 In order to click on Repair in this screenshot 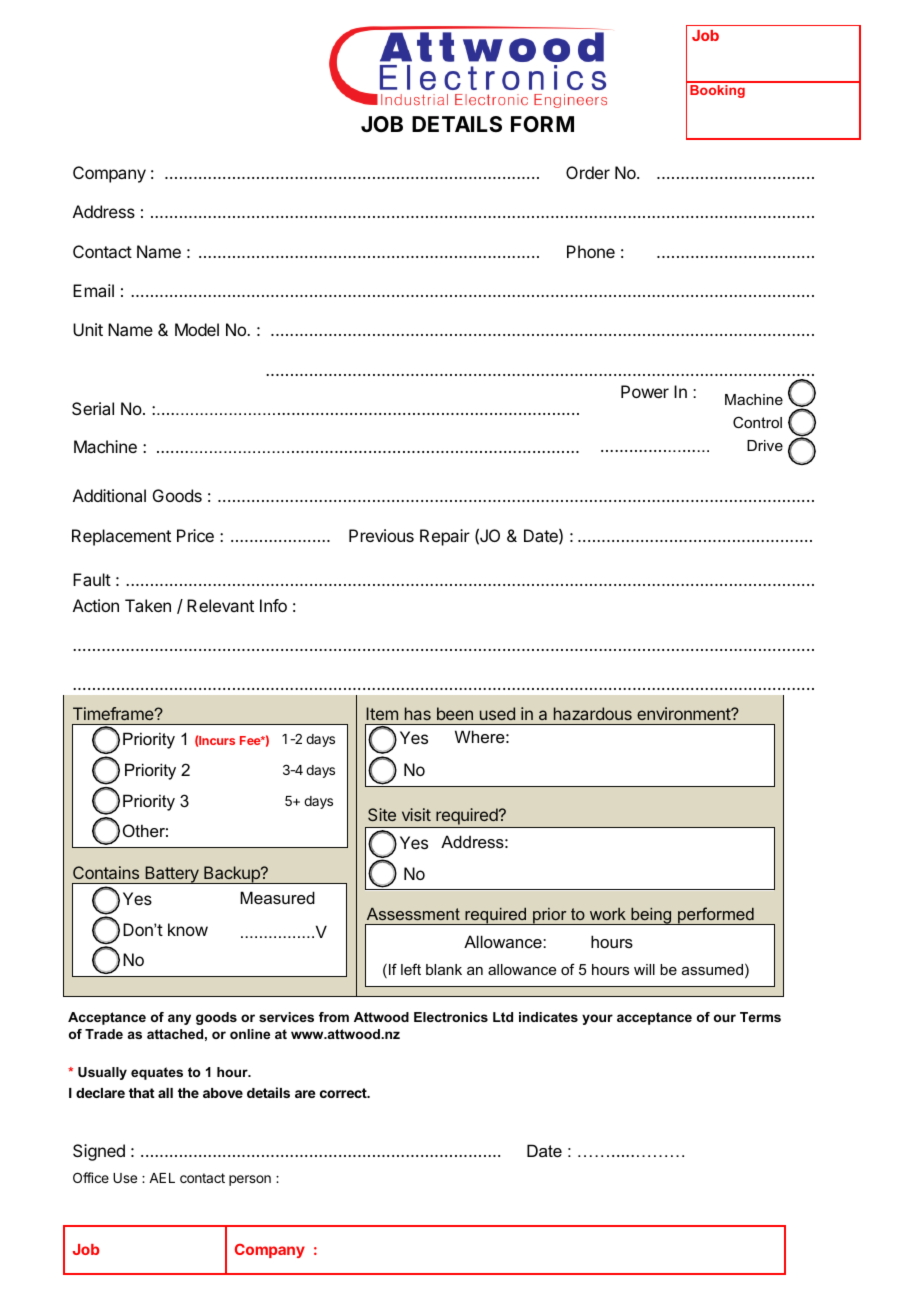, I will do `click(445, 537)`.
